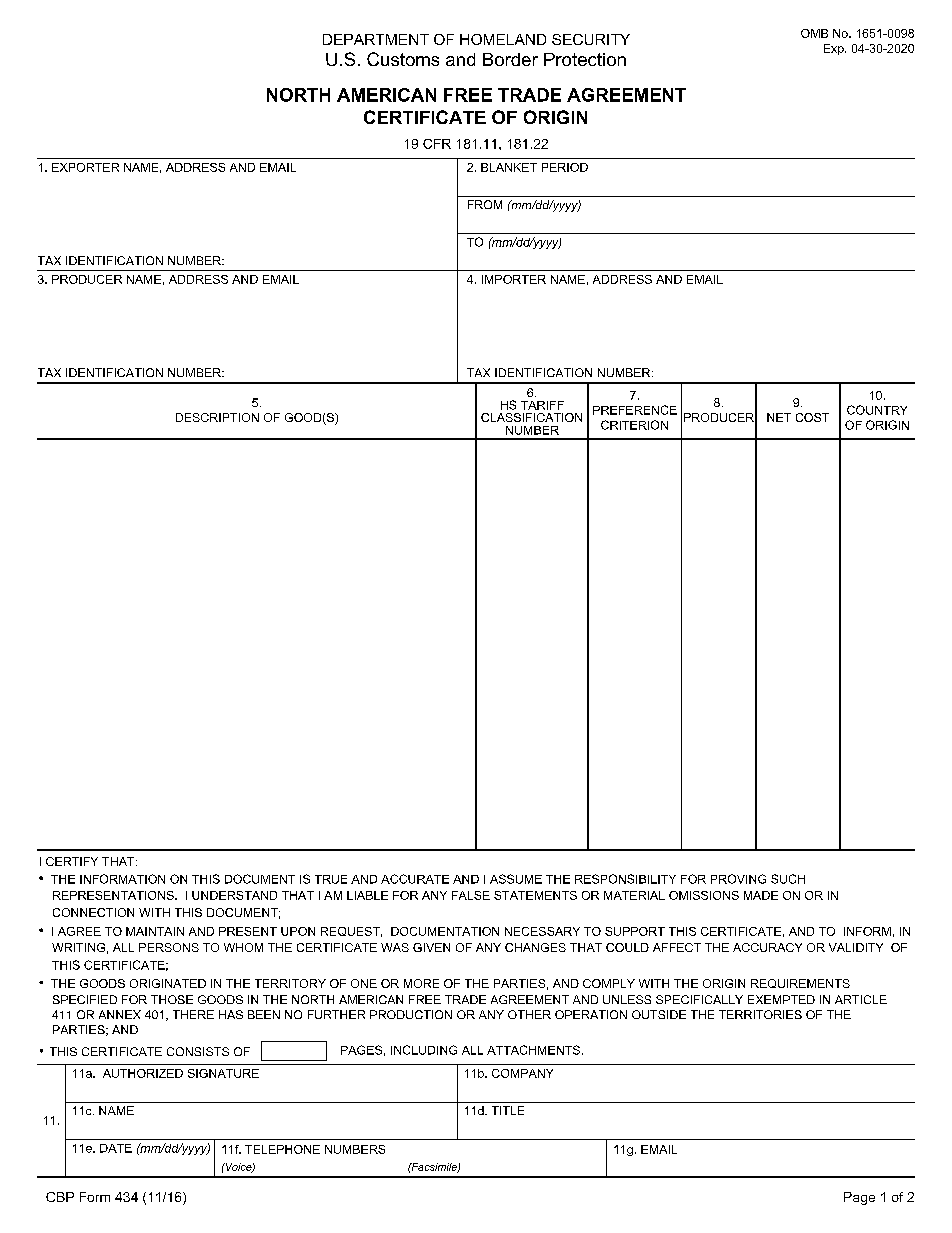 Image resolution: width=952 pixels, height=1233 pixels. I want to click on DESCRIPTION, so click(217, 417).
